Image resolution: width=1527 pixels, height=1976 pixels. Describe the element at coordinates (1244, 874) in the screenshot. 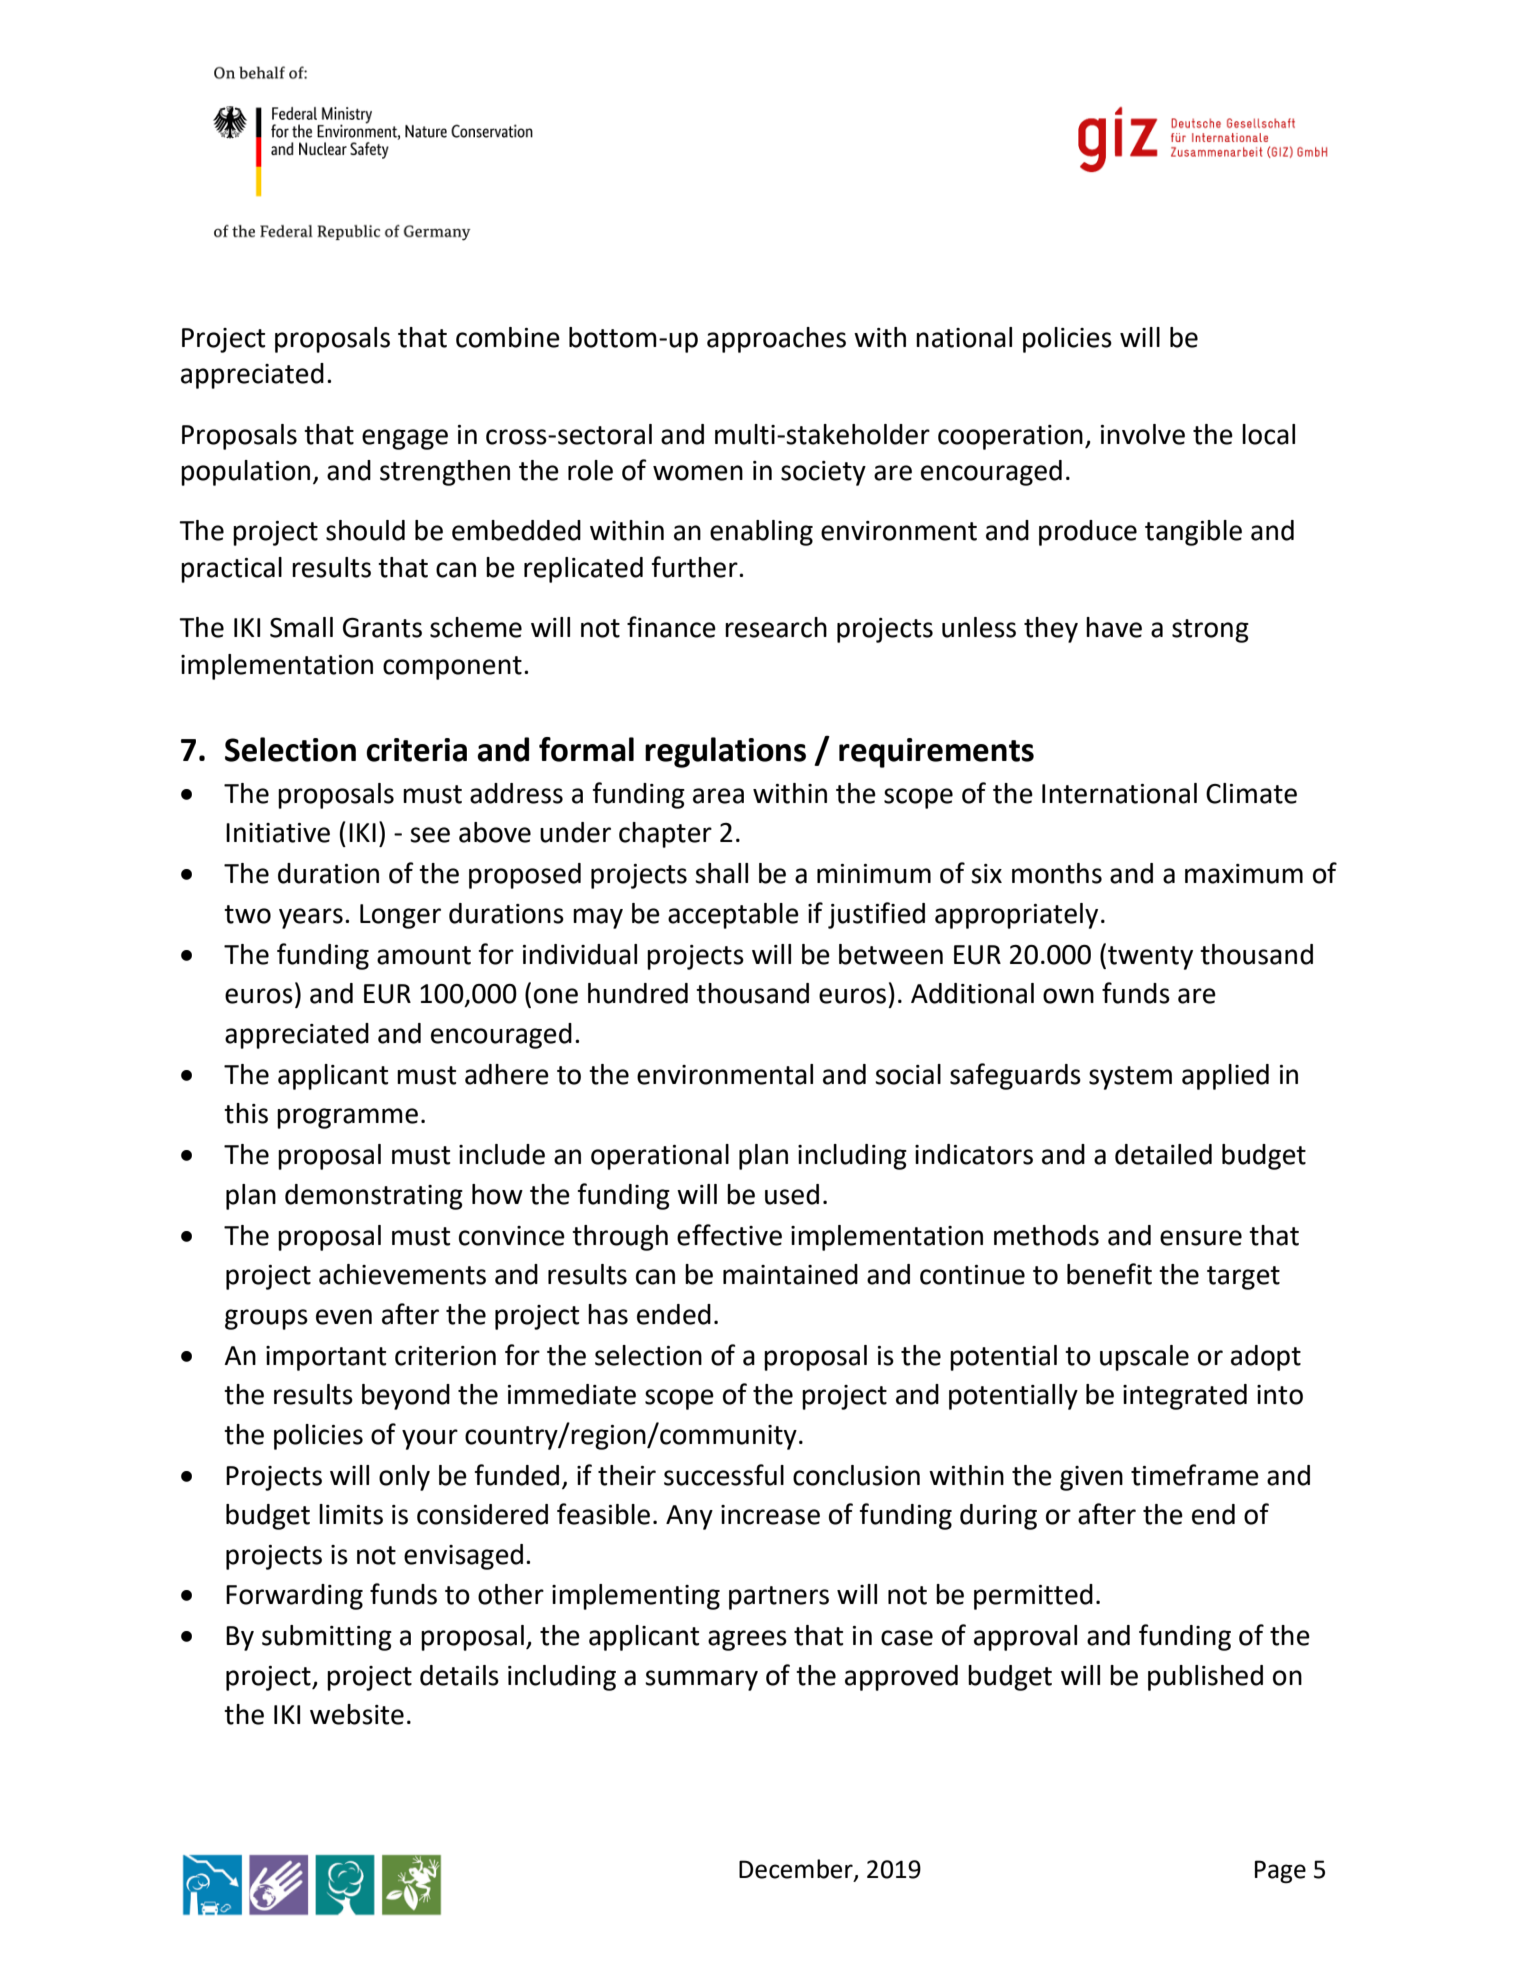

I see `maximum` at that location.
